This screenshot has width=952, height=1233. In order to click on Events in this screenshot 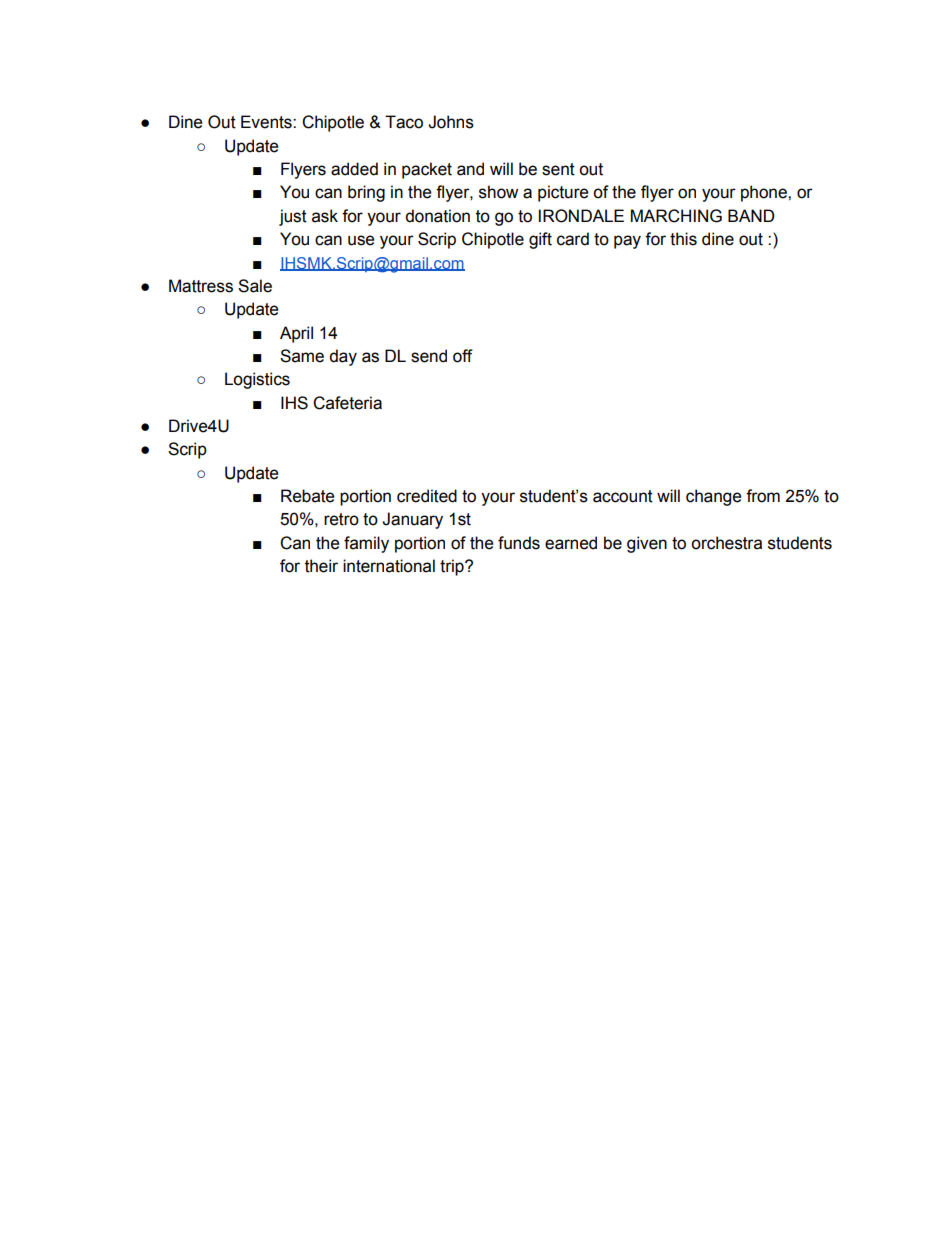, I will do `click(267, 122)`.
